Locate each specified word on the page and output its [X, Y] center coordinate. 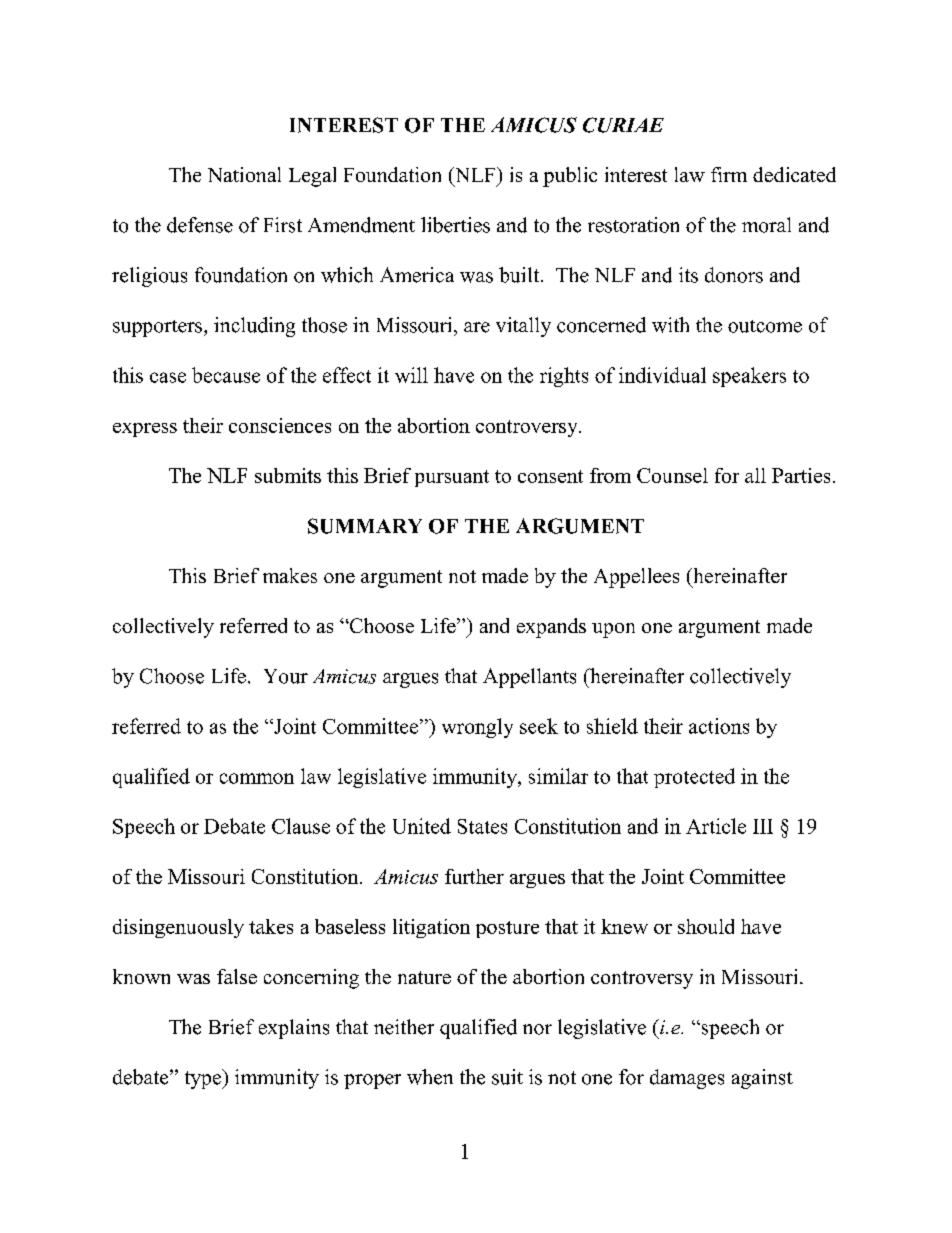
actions [719, 726]
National [244, 174]
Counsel [672, 475]
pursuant [452, 478]
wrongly [477, 728]
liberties [455, 225]
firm [729, 174]
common [257, 778]
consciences [280, 425]
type [204, 1079]
